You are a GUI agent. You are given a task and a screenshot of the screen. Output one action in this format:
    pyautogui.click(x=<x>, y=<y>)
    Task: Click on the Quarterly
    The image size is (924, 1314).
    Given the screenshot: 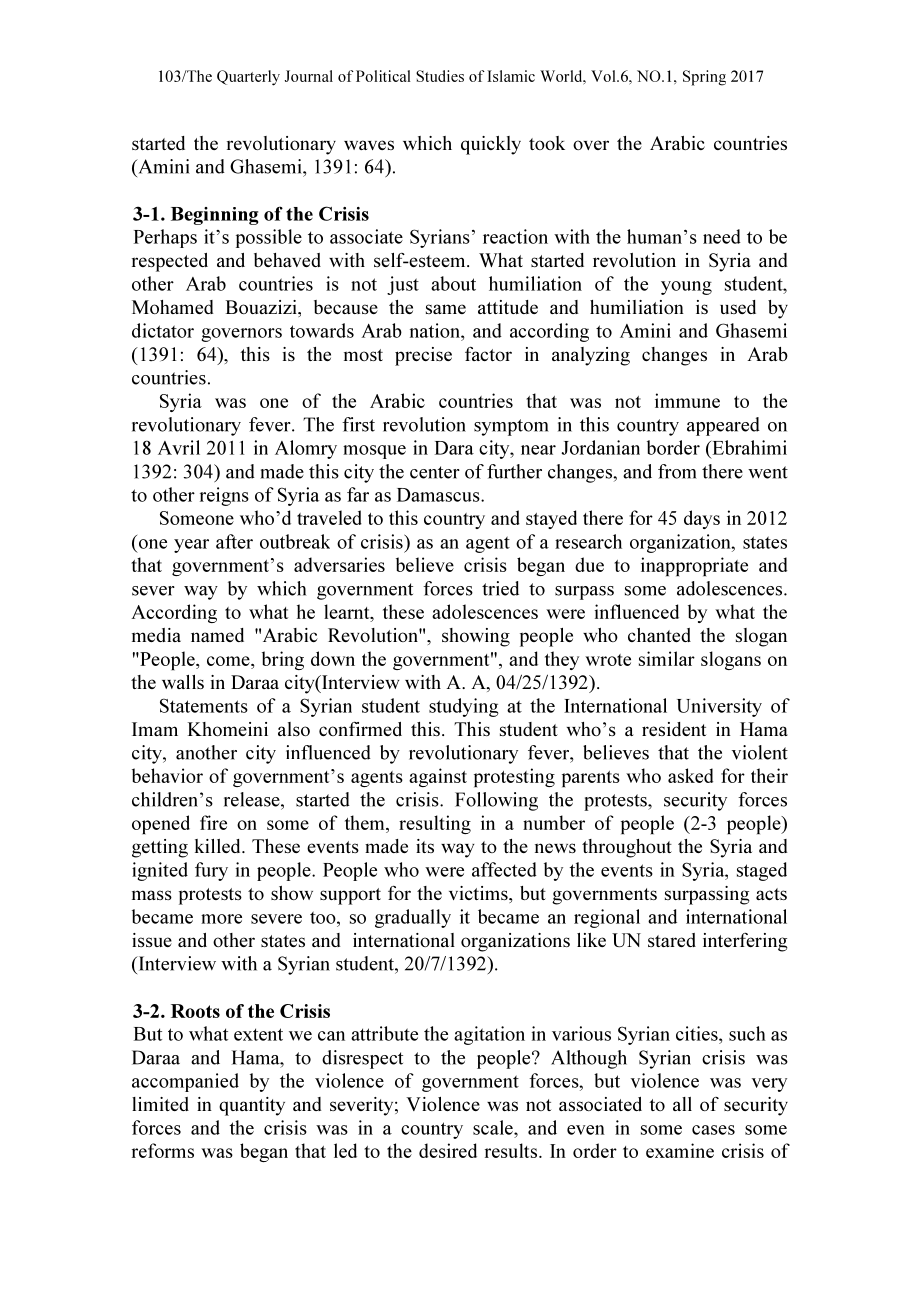 What is the action you would take?
    pyautogui.click(x=248, y=78)
